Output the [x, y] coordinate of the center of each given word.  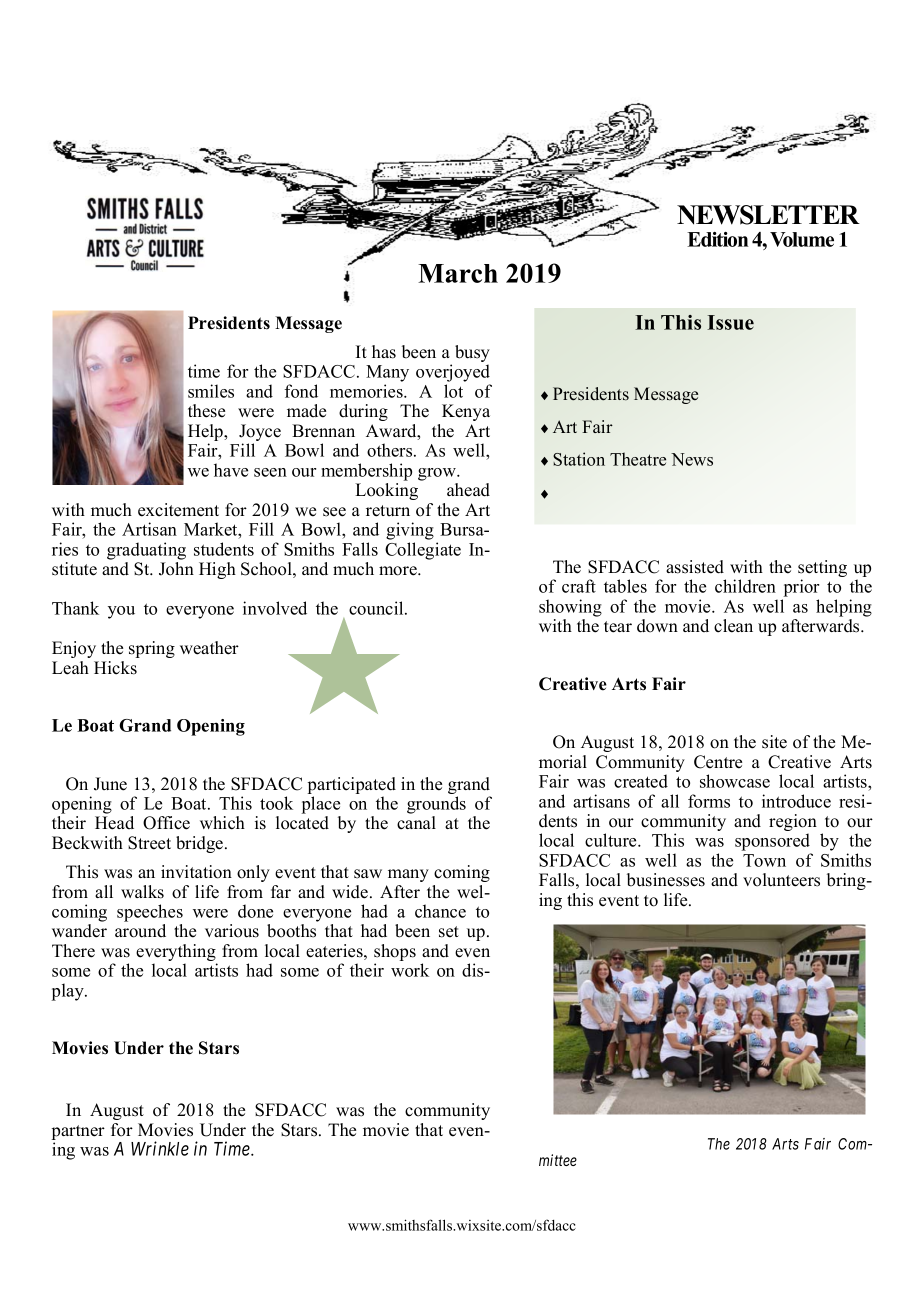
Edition [717, 239]
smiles [211, 391]
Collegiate [423, 551]
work [410, 970]
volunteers [781, 880]
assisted [695, 567]
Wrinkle [160, 1148]
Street [149, 843]
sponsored [772, 842]
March [458, 273]
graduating [146, 551]
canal [416, 823]
